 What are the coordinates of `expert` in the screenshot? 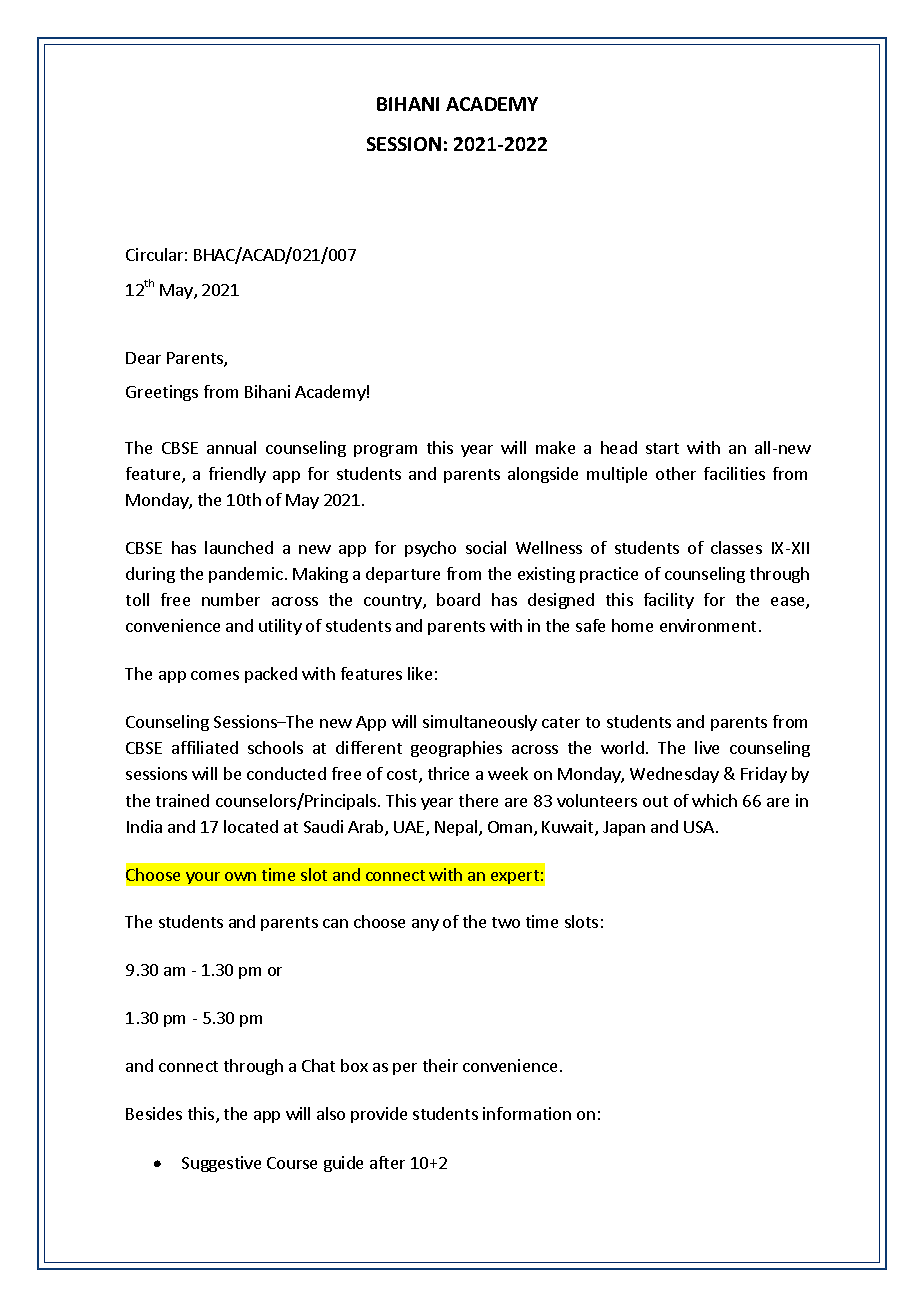 It's located at (515, 877).
